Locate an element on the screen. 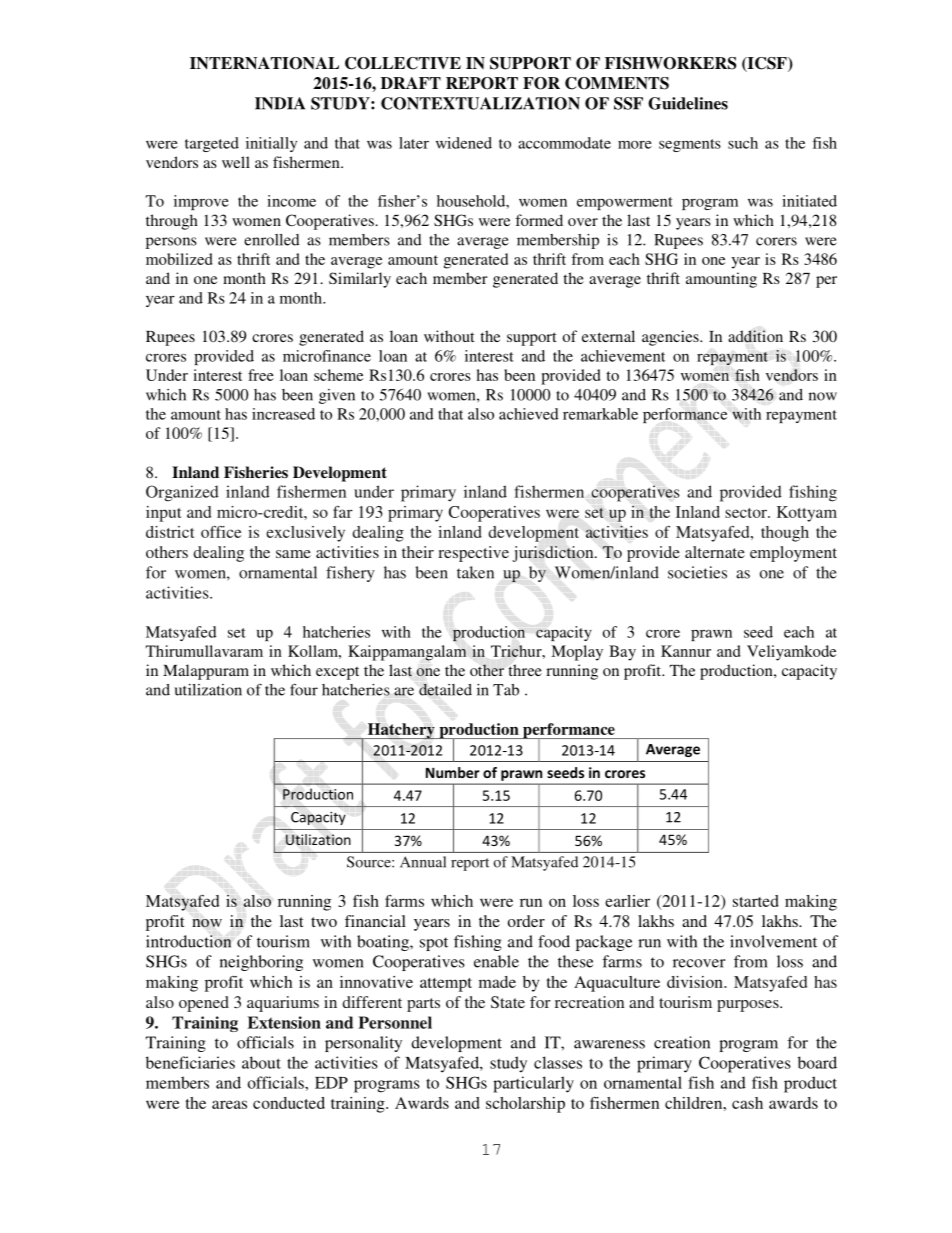 The width and height of the screenshot is (952, 1233). CONTEXTUALIZATION is located at coordinates (480, 103).
